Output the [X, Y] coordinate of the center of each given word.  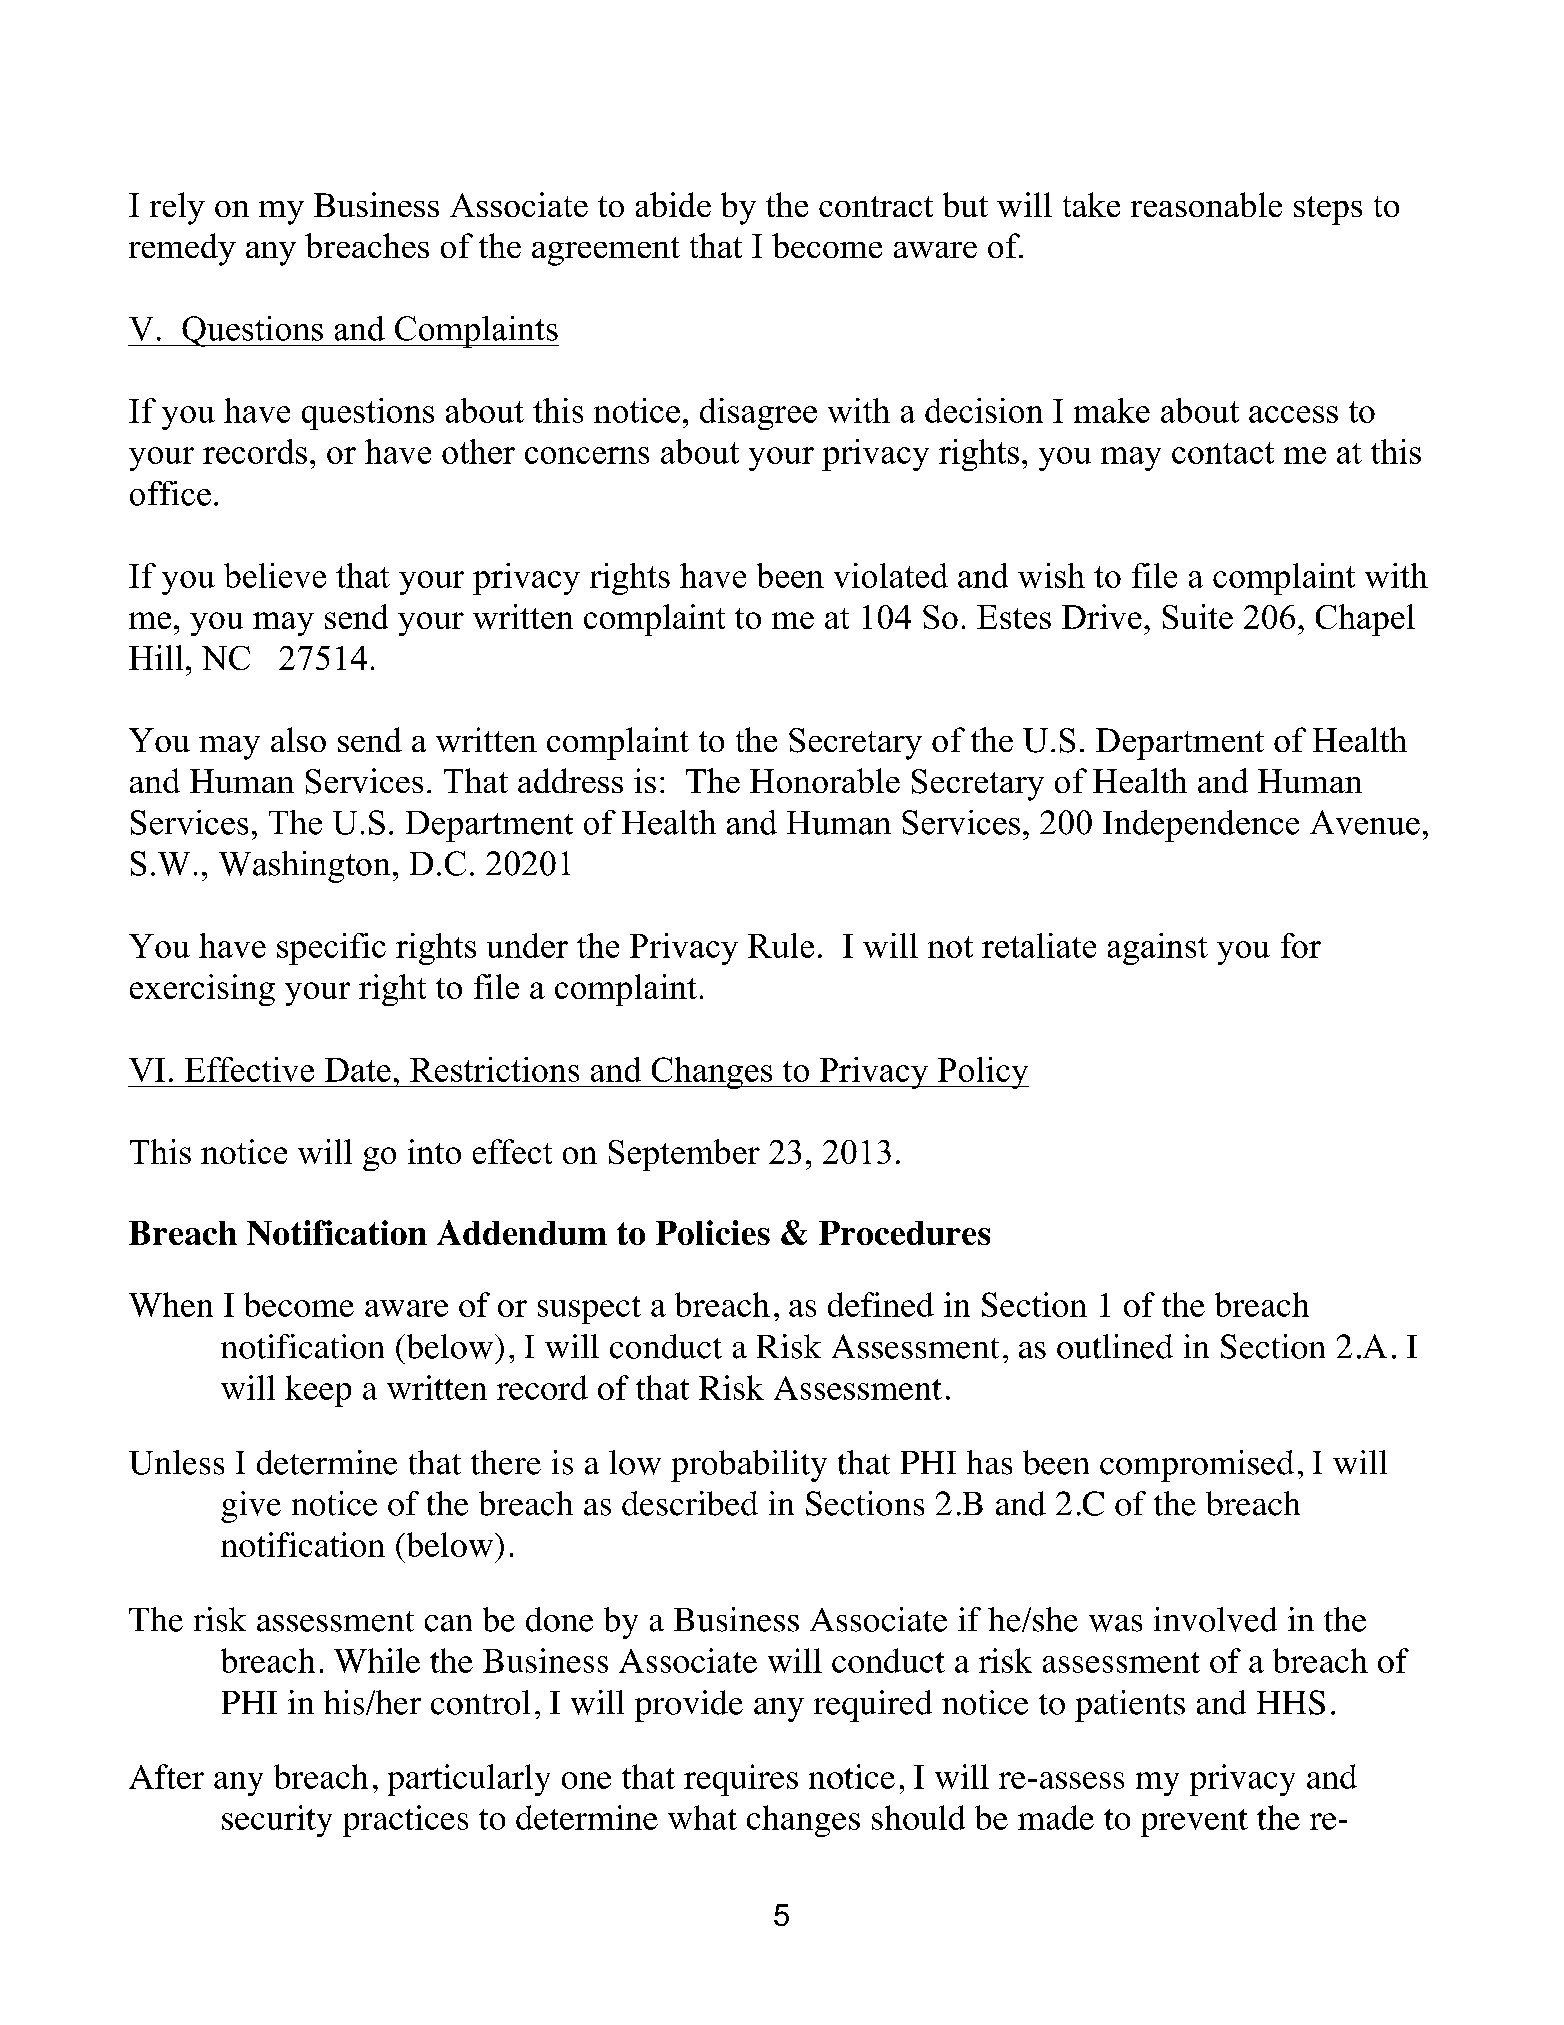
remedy [182, 249]
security [277, 1821]
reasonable [1206, 204]
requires [741, 1780]
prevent [1194, 1823]
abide [673, 204]
